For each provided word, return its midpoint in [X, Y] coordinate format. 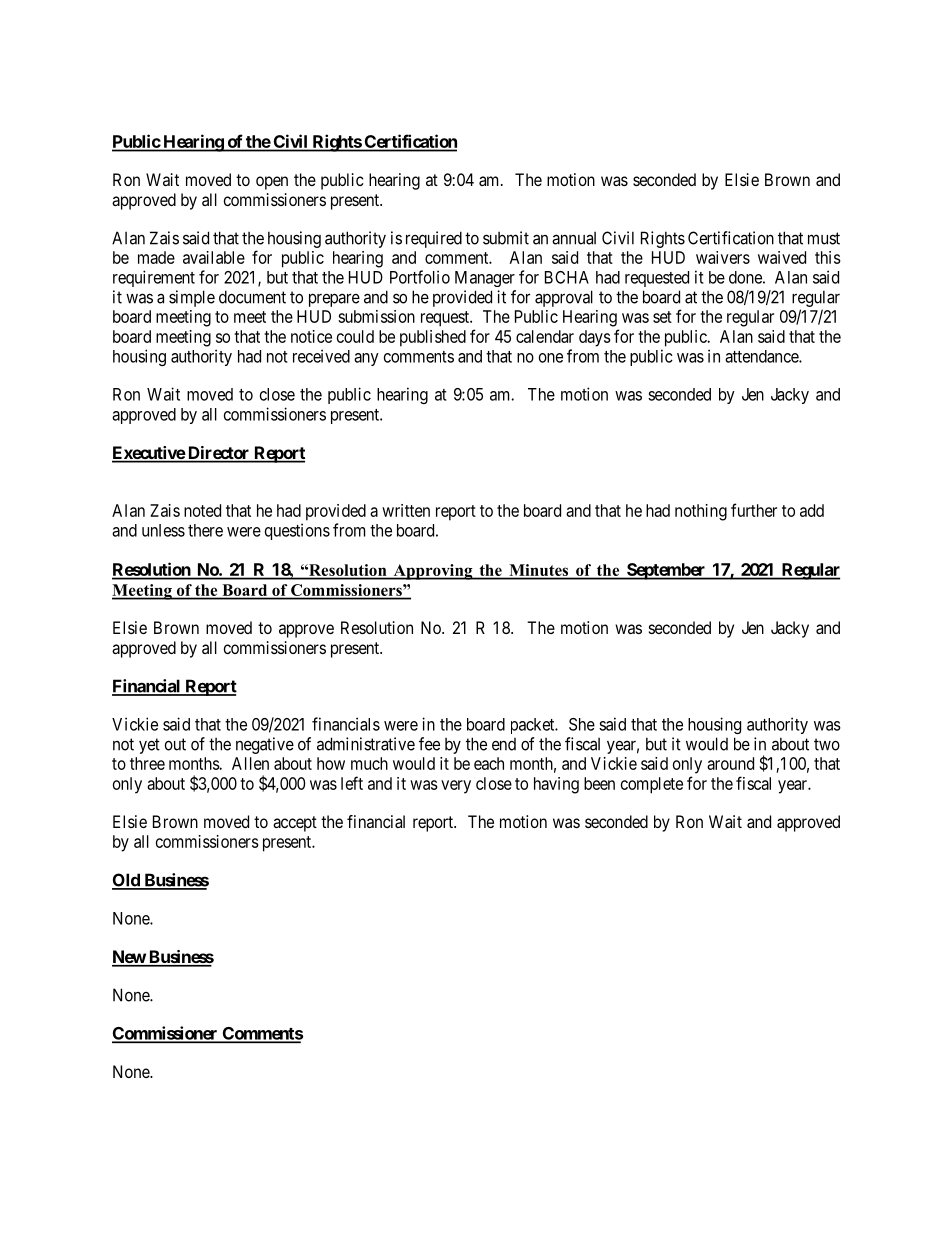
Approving [433, 572]
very [456, 787]
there [205, 530]
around [730, 763]
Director [219, 454]
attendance [762, 356]
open [272, 183]
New [129, 958]
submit [506, 238]
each [489, 763]
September [666, 571]
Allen [250, 763]
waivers [723, 257]
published [433, 338]
